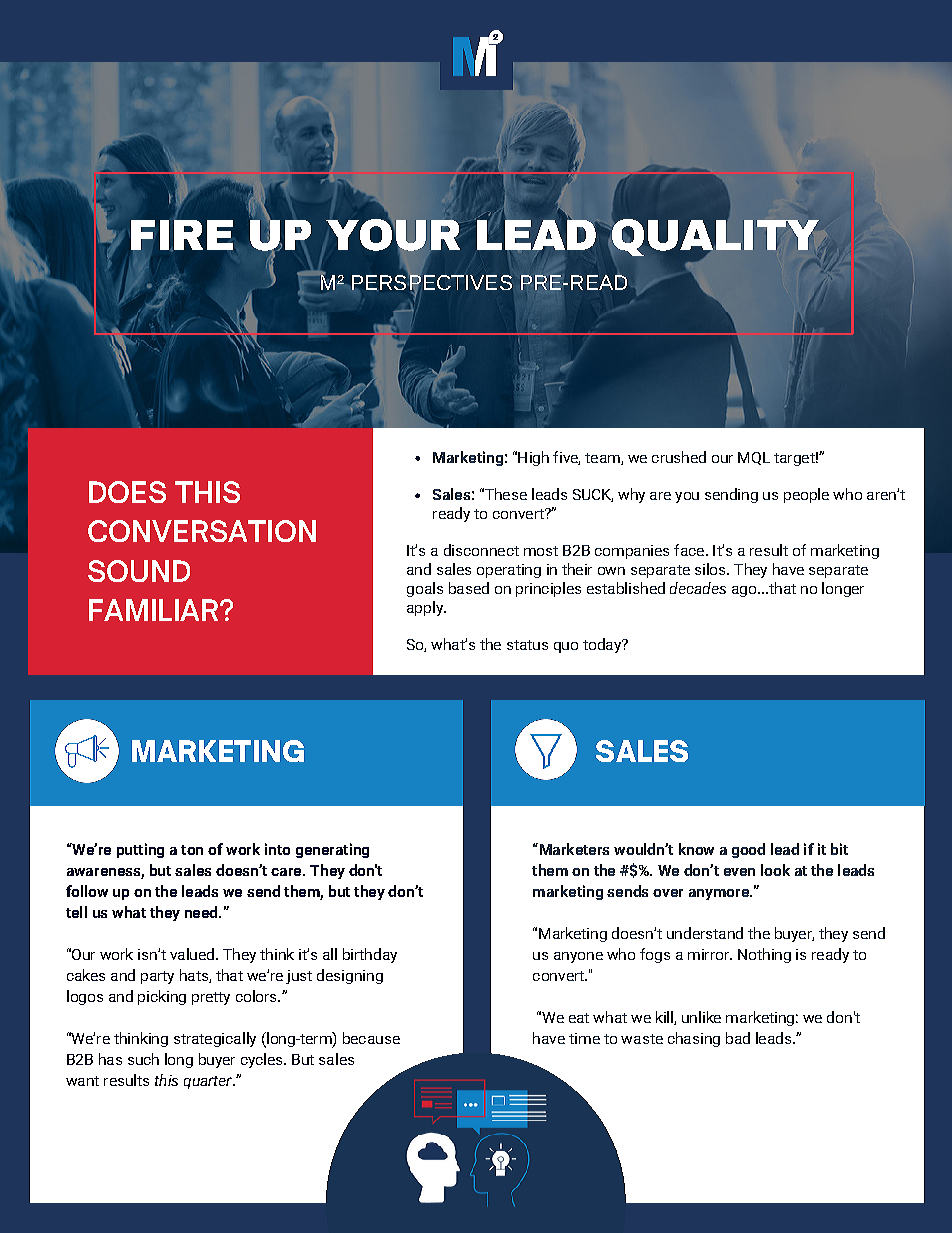 The height and width of the document is (1233, 952). Describe the element at coordinates (192, 850) in the document. I see `ton` at that location.
